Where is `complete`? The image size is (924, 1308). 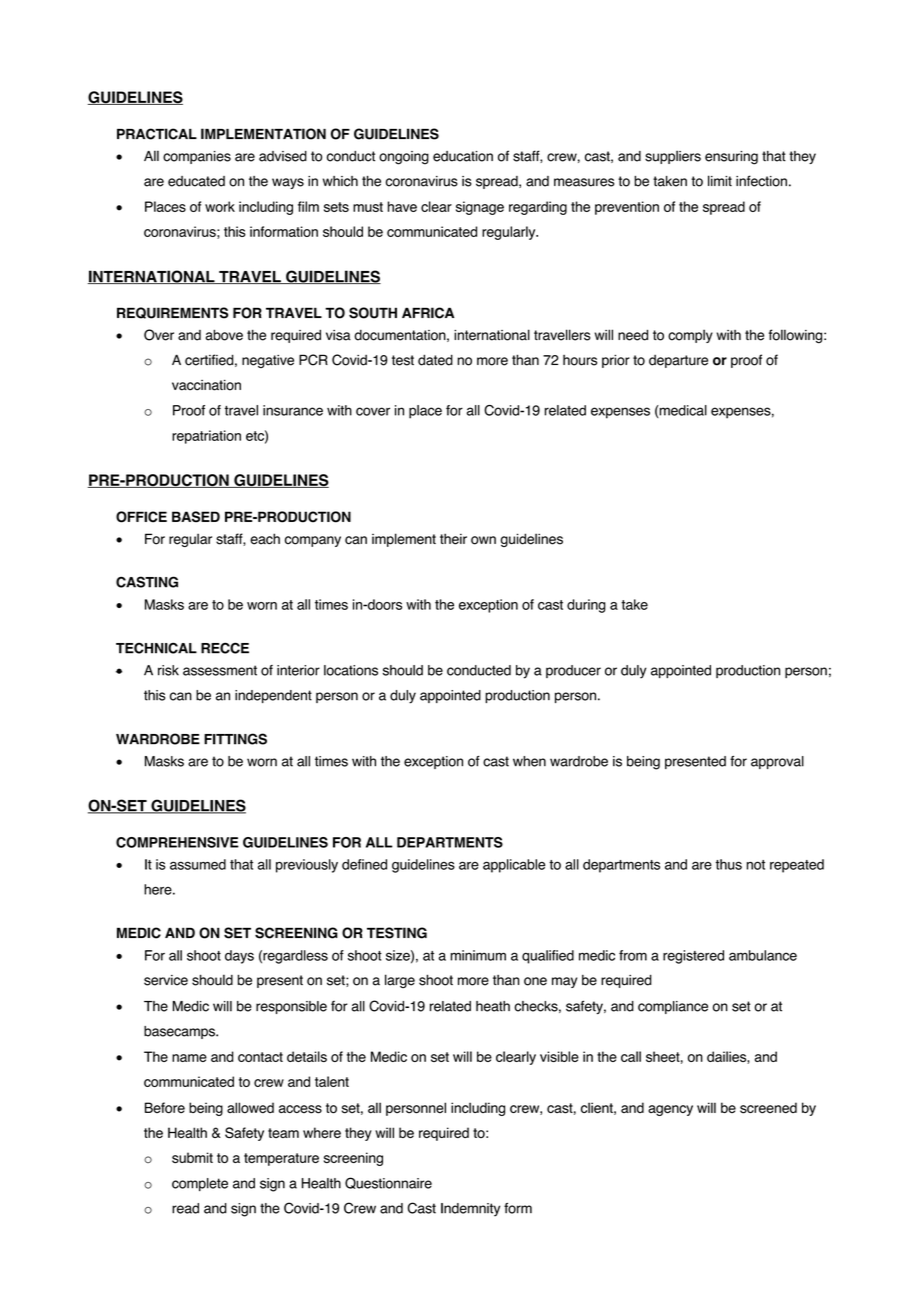
complete is located at coordinates (200, 1184).
